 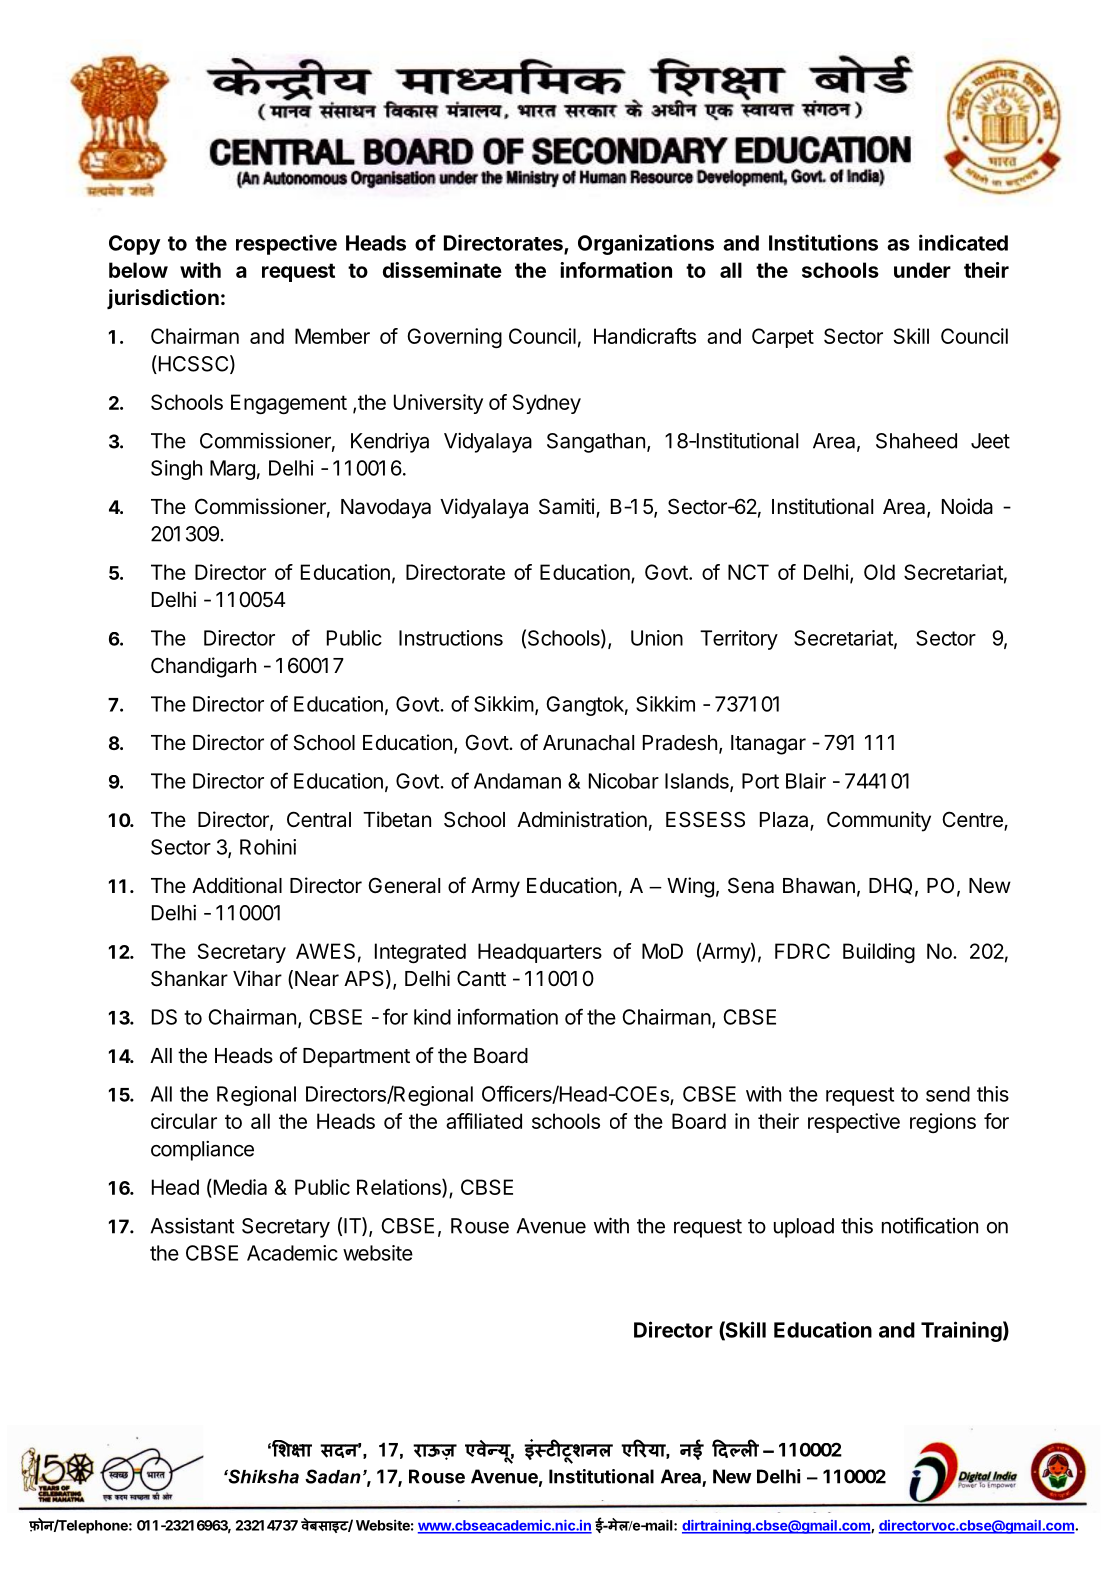 What do you see at coordinates (582, 819) in the image?
I see `Administration` at bounding box center [582, 819].
